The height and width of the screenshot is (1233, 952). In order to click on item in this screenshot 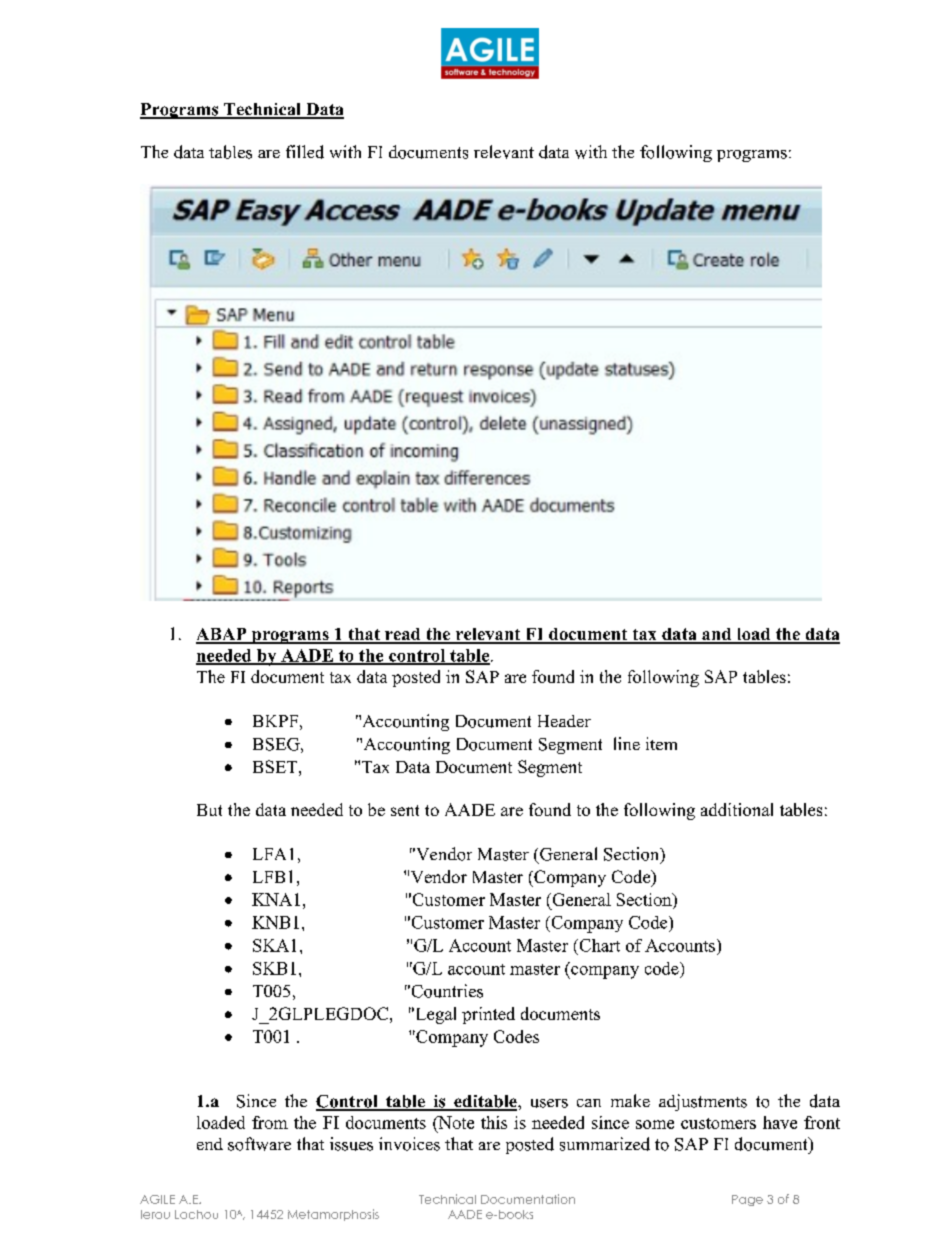, I will do `click(661, 743)`.
